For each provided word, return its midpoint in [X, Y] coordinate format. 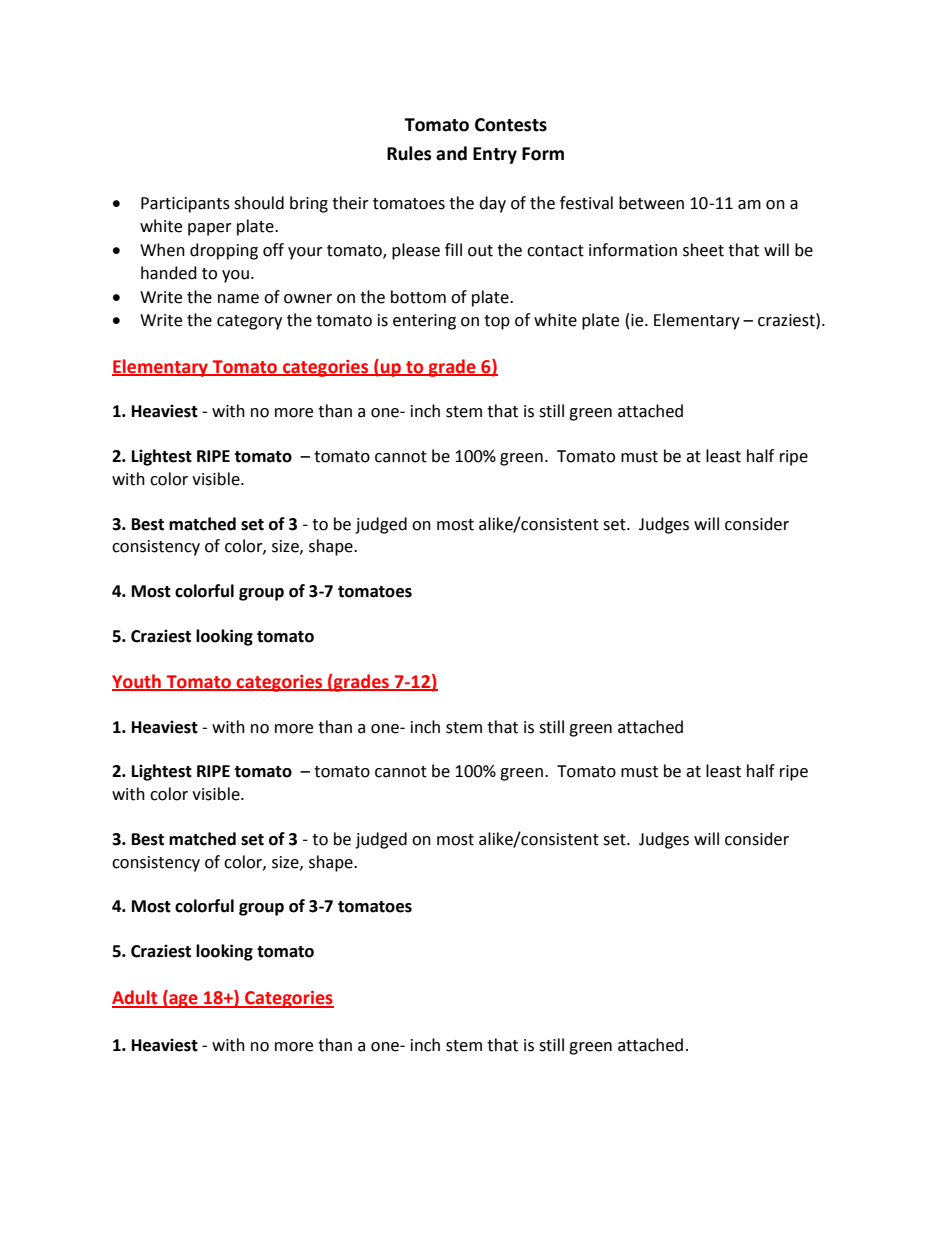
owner [308, 299]
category [249, 322]
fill [453, 249]
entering [424, 322]
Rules [409, 153]
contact [555, 251]
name [238, 299]
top [497, 322]
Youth [137, 682]
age [183, 1001]
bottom [418, 297]
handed [169, 273]
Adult [136, 998]
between [651, 203]
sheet [703, 250]
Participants [185, 205]
